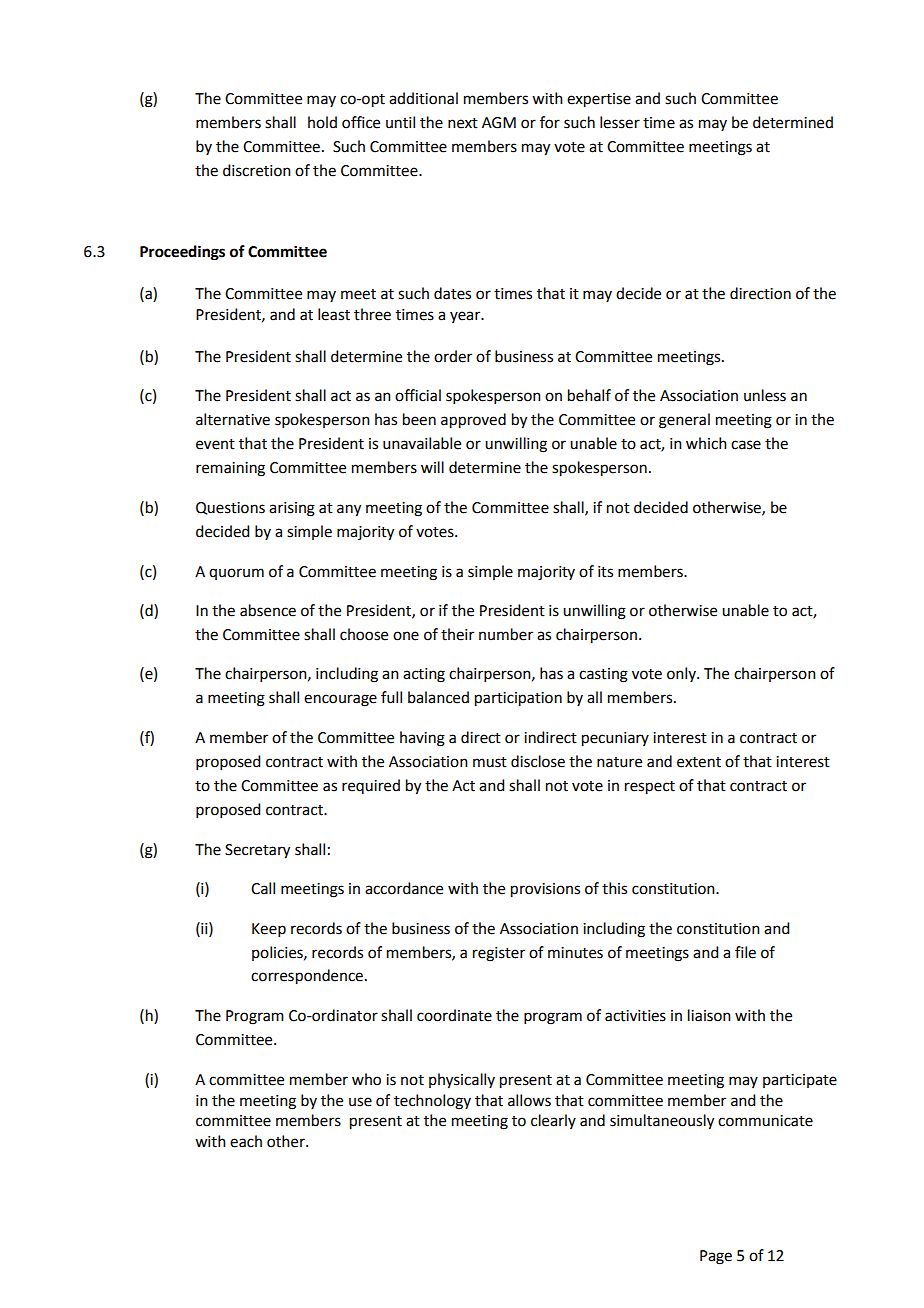 The height and width of the screenshot is (1308, 924). I want to click on absence, so click(268, 610).
